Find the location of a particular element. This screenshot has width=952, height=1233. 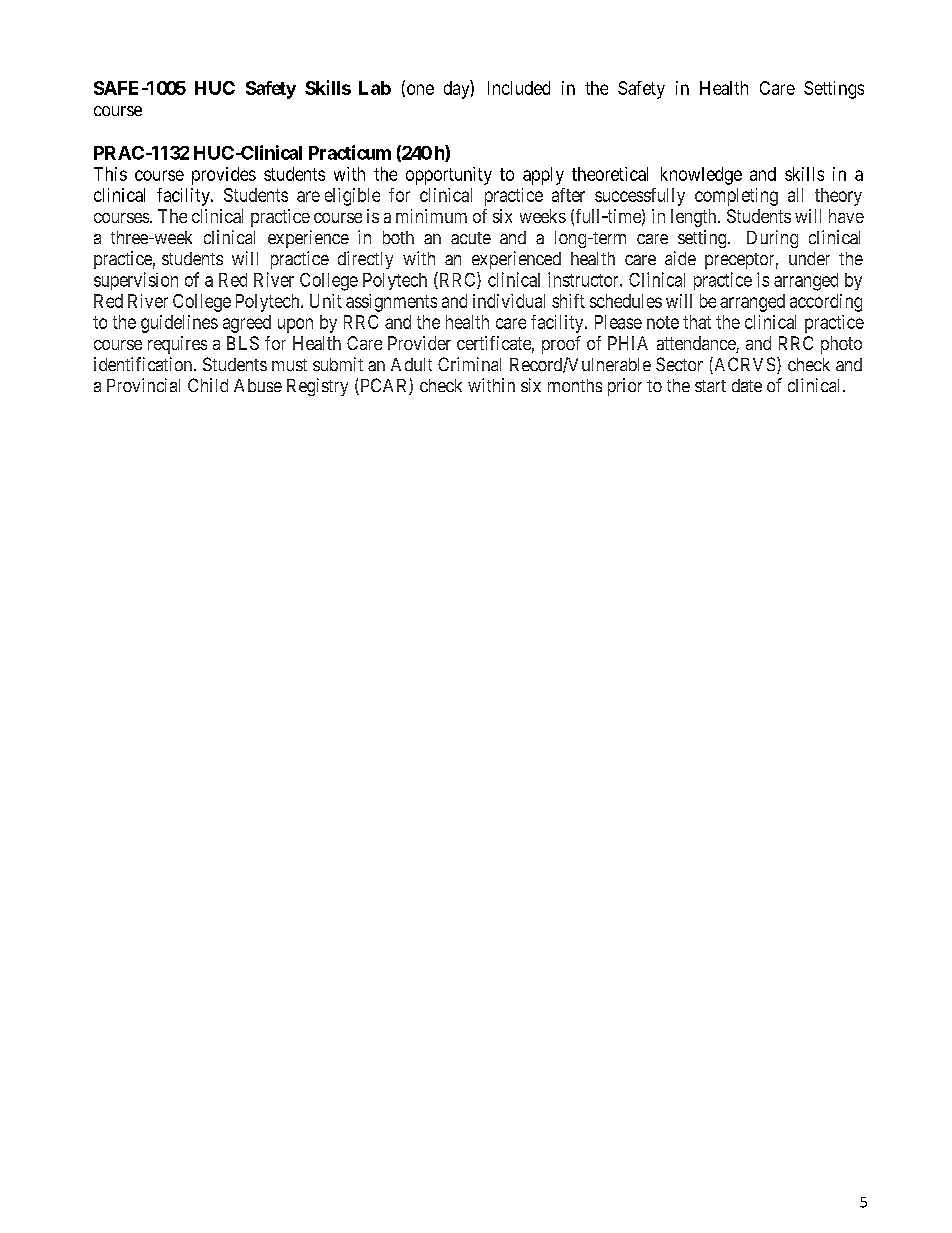

Included is located at coordinates (519, 88).
